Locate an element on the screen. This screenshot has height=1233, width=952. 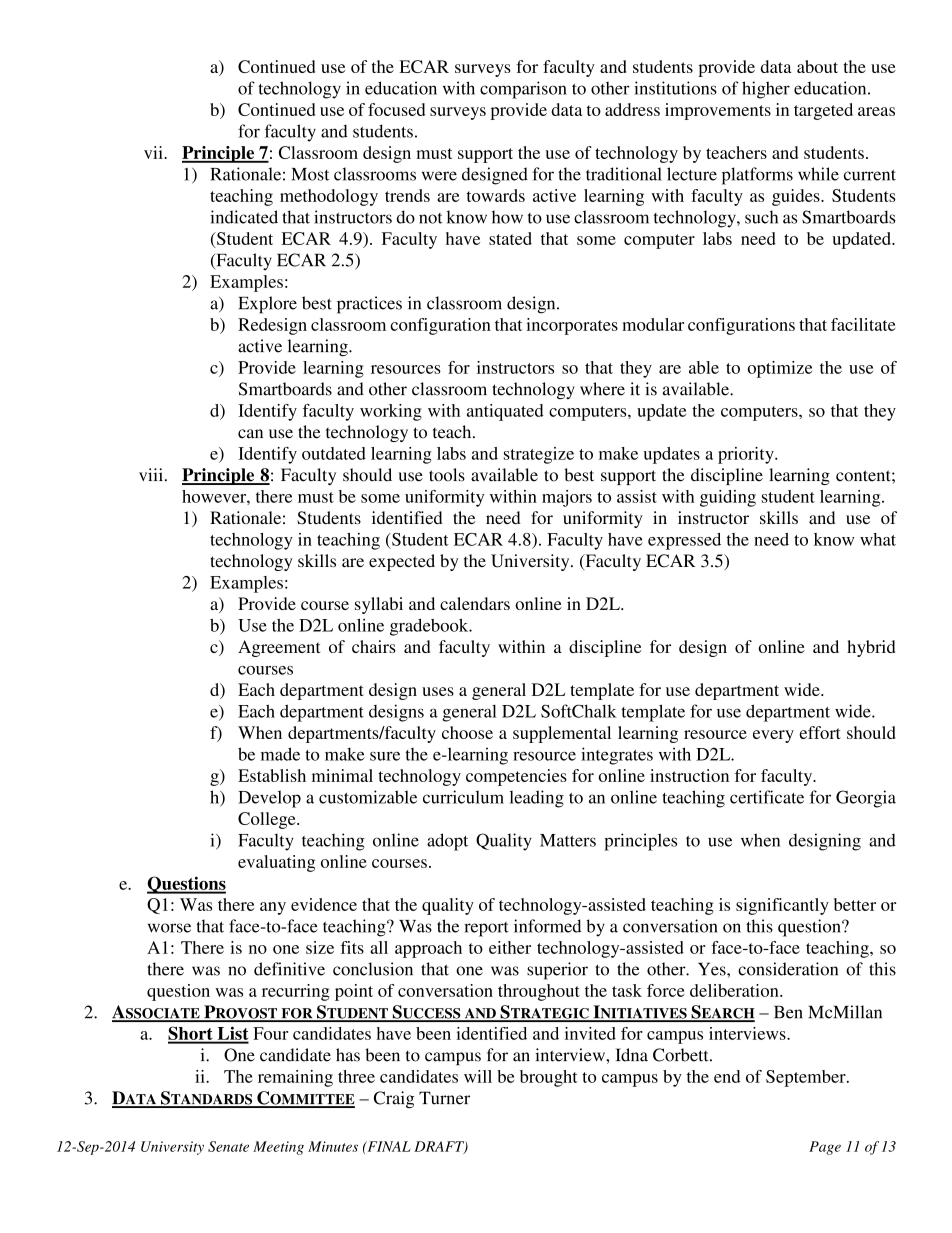
September is located at coordinates (807, 1078).
